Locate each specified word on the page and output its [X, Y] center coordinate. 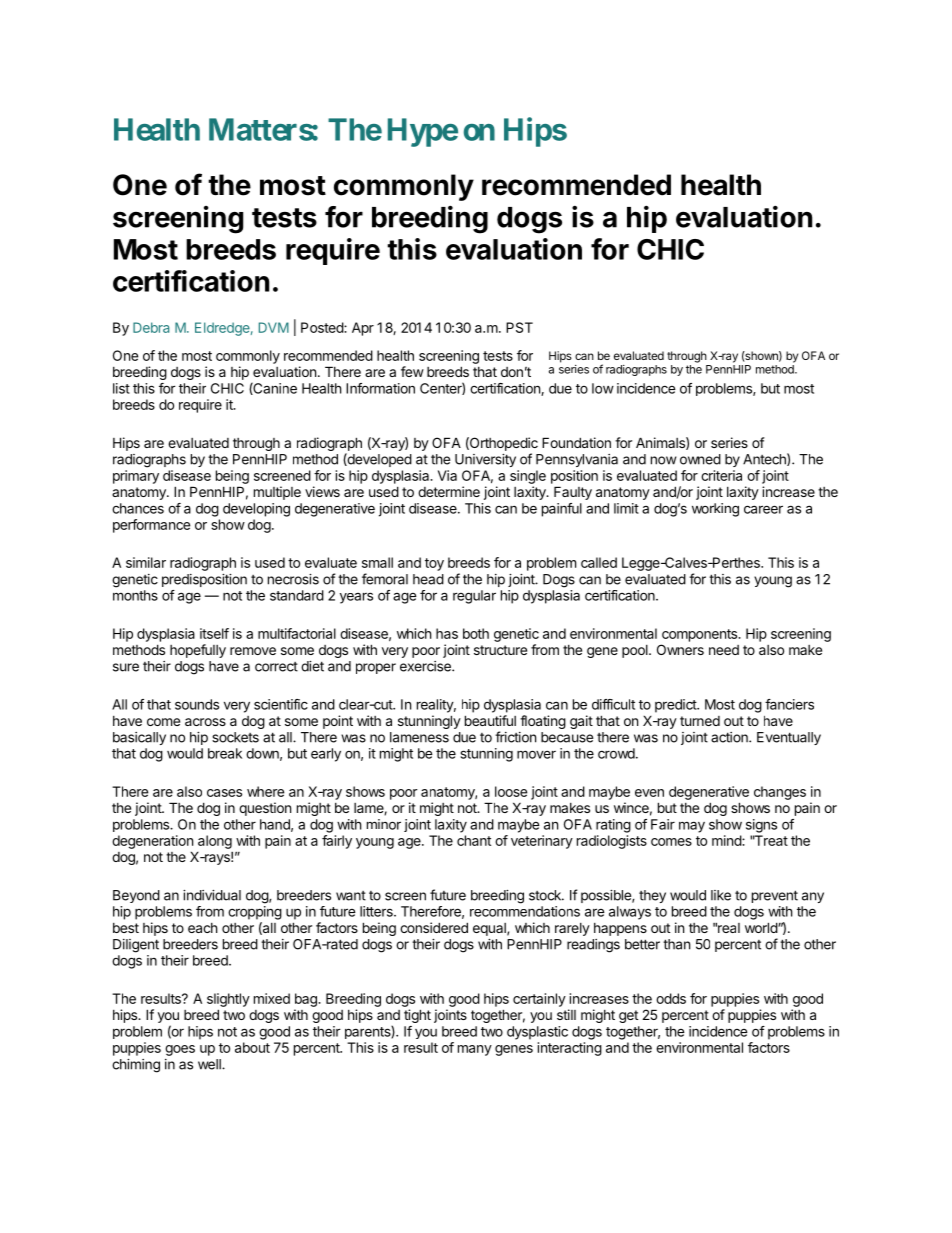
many [475, 1050]
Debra [151, 327]
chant [474, 840]
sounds [197, 704]
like [721, 895]
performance [151, 526]
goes [180, 1050]
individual [212, 895]
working [715, 510]
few [412, 371]
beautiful [490, 720]
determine [449, 491]
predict [676, 706]
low [603, 388]
